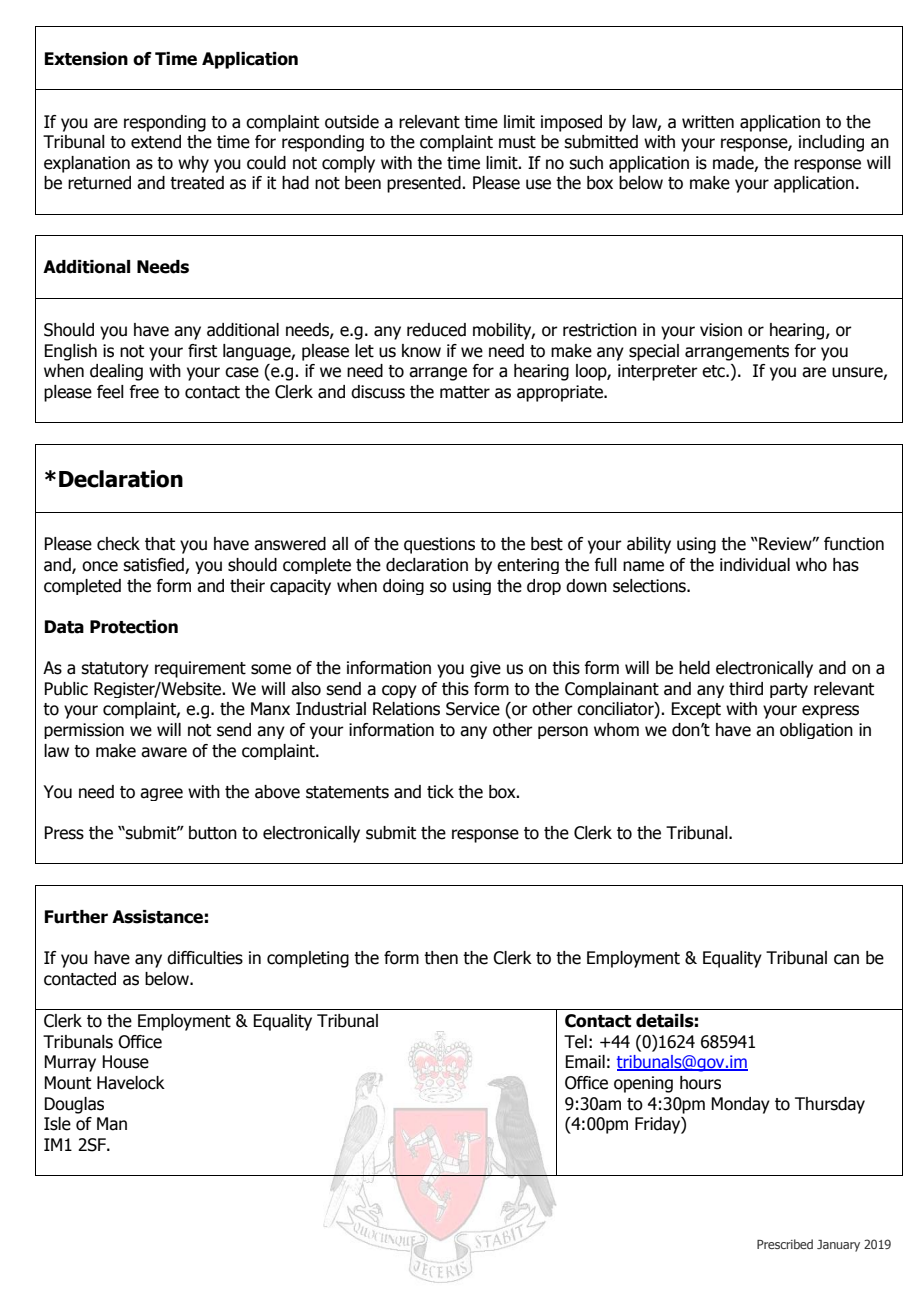  I want to click on Protection, so click(134, 627).
